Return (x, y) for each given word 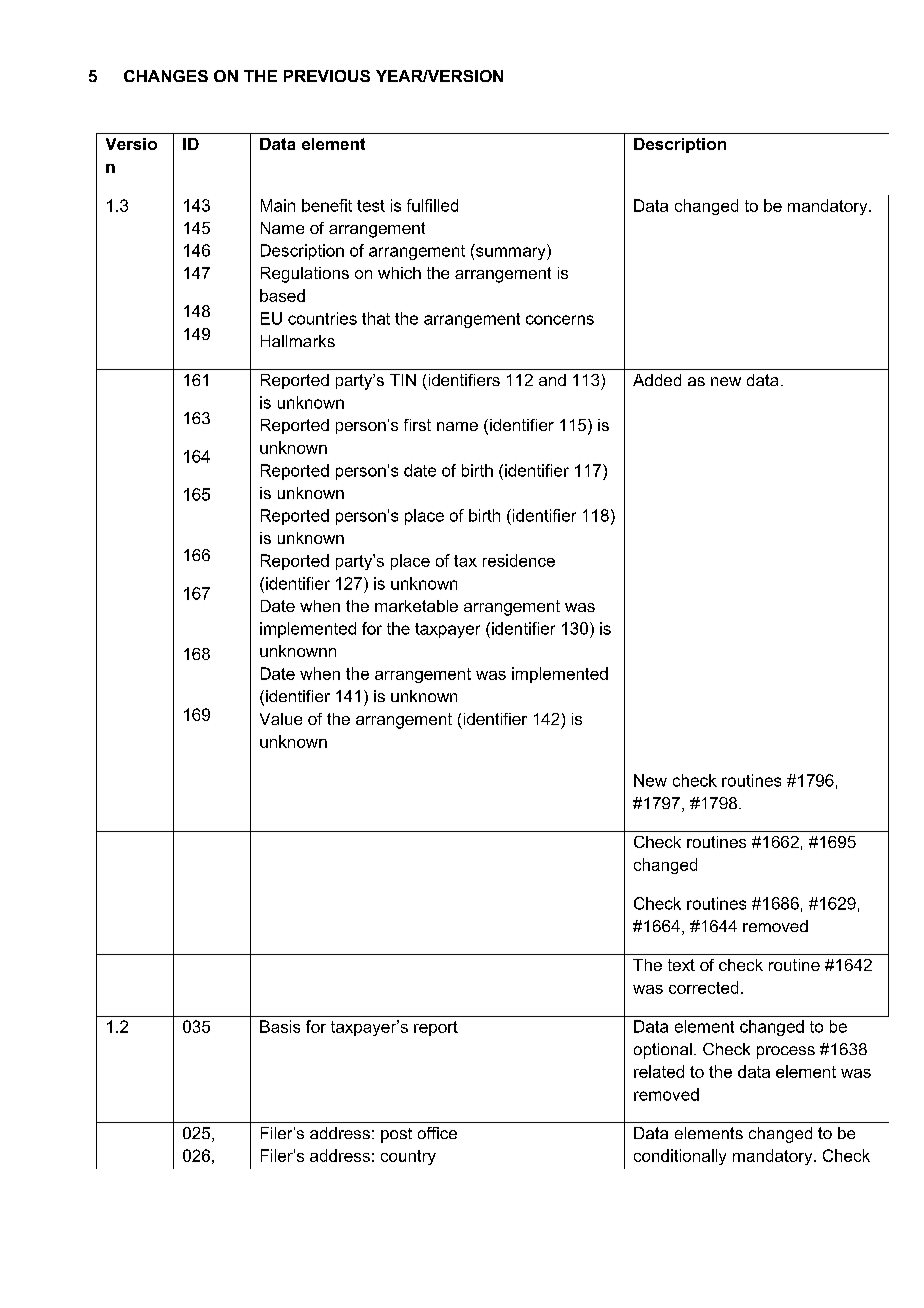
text (681, 965)
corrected (703, 987)
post (396, 1135)
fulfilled (432, 205)
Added (657, 380)
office (437, 1133)
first (417, 425)
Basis (280, 1026)
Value (281, 719)
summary (512, 253)
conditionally (680, 1157)
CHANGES (166, 76)
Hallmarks (298, 341)
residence (519, 560)
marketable (416, 606)
